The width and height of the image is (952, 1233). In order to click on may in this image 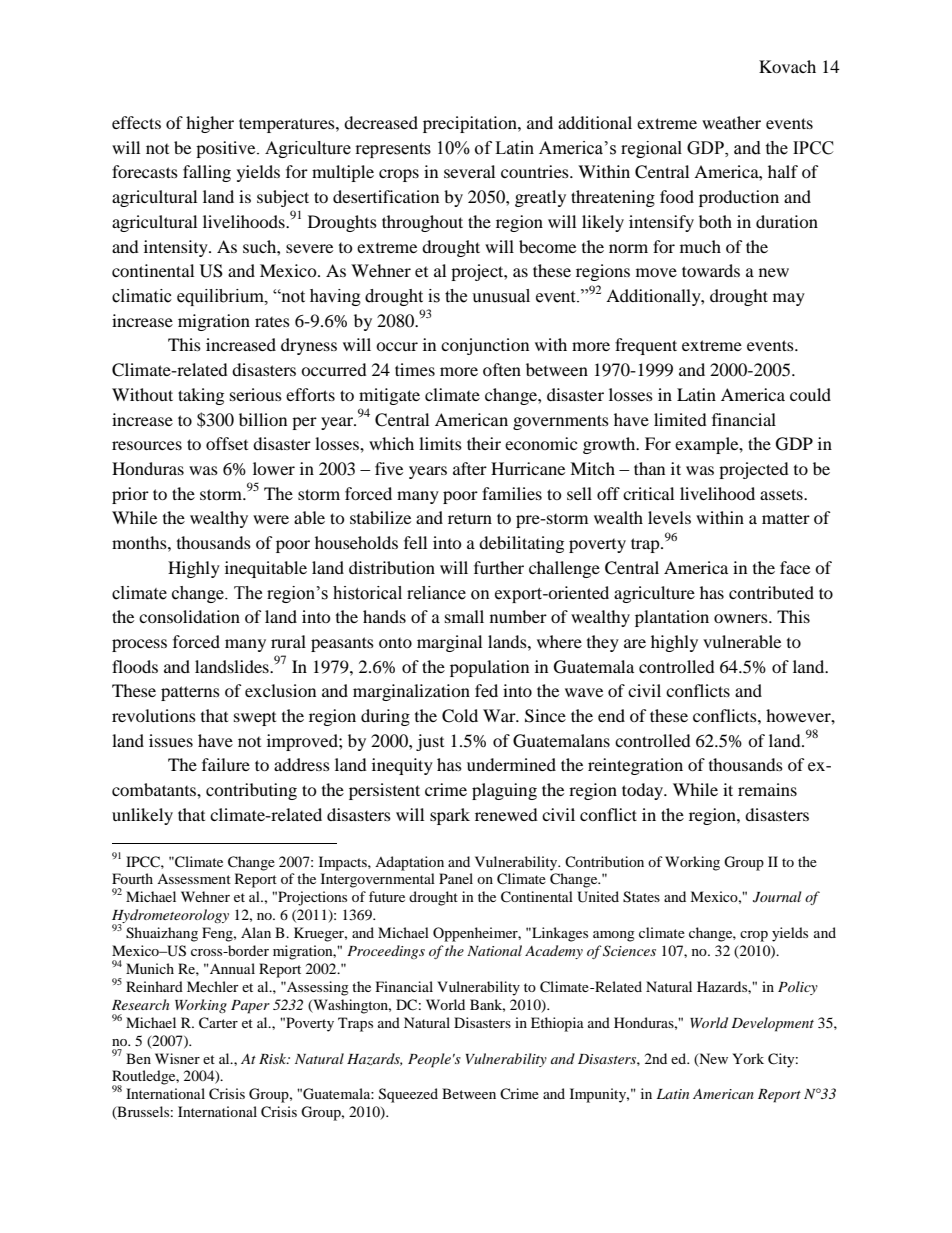, I will do `click(789, 299)`.
